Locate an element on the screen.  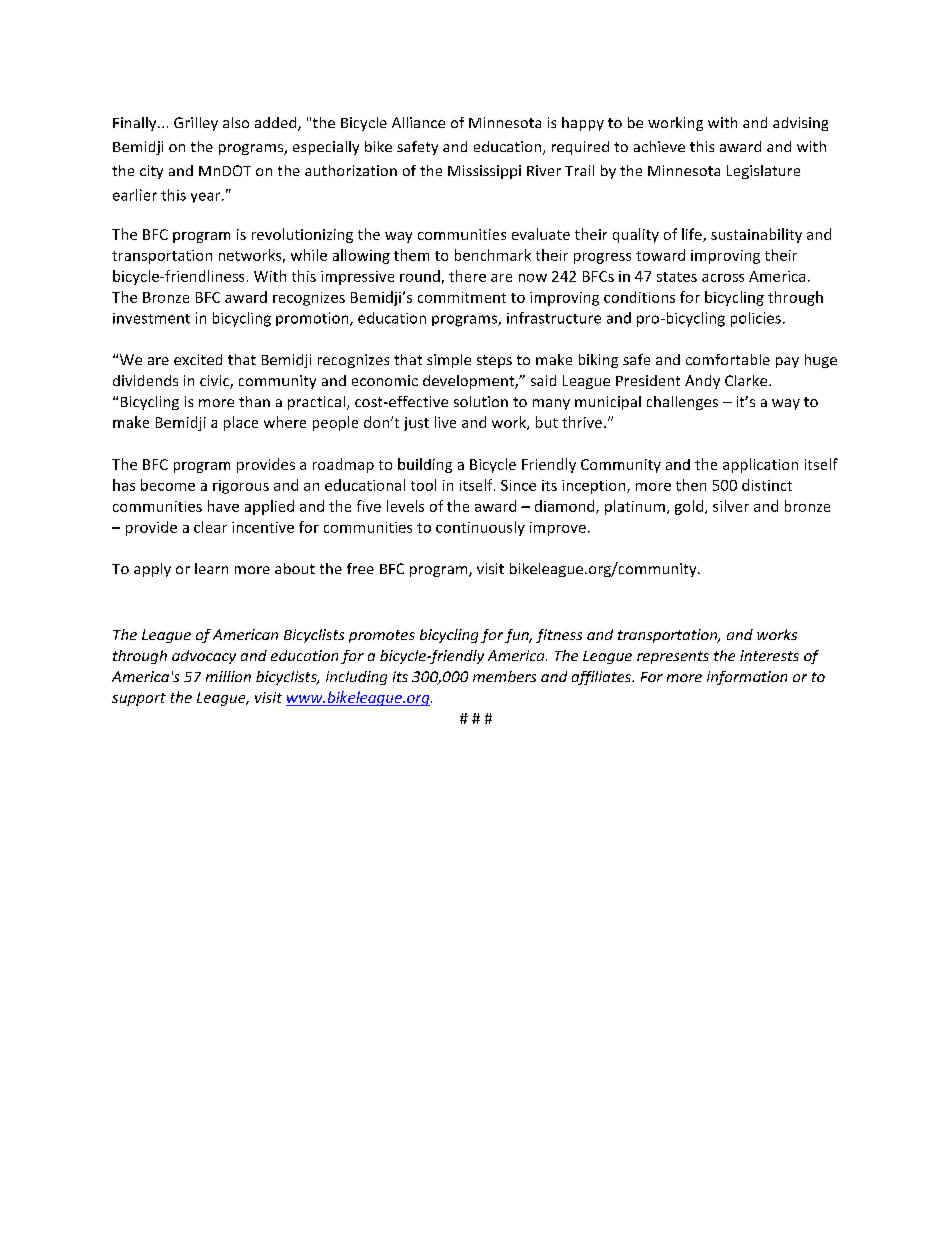
members is located at coordinates (504, 676).
